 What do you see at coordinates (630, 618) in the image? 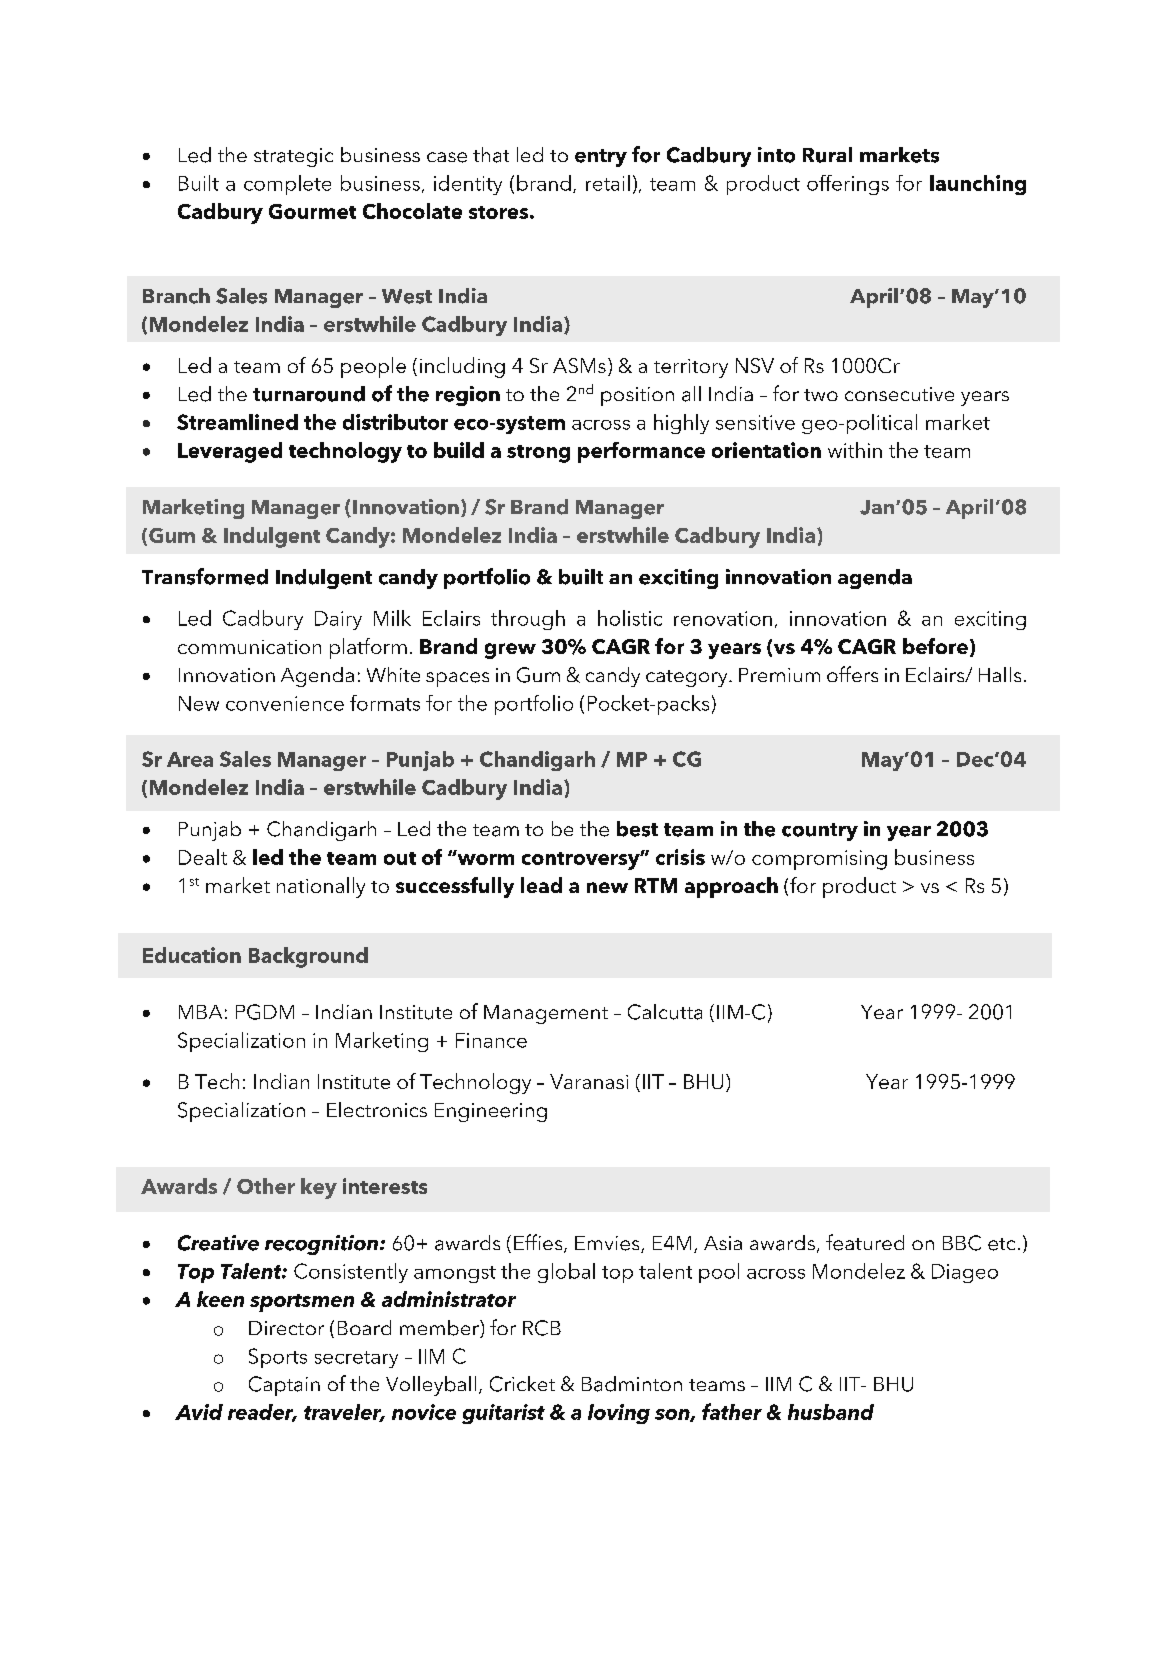
I see `holistic` at bounding box center [630, 618].
